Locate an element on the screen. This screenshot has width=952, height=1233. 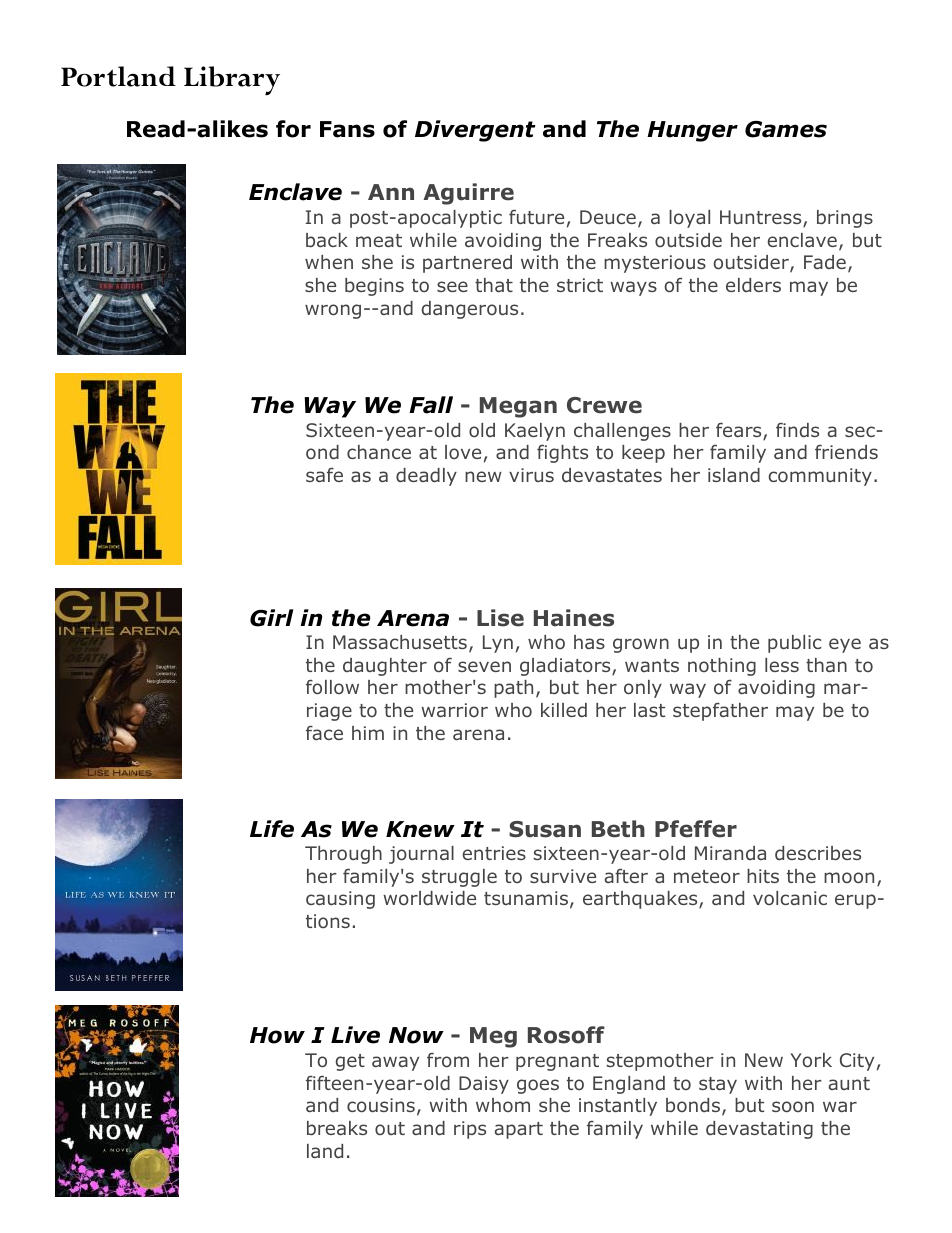
Girl is located at coordinates (271, 618).
